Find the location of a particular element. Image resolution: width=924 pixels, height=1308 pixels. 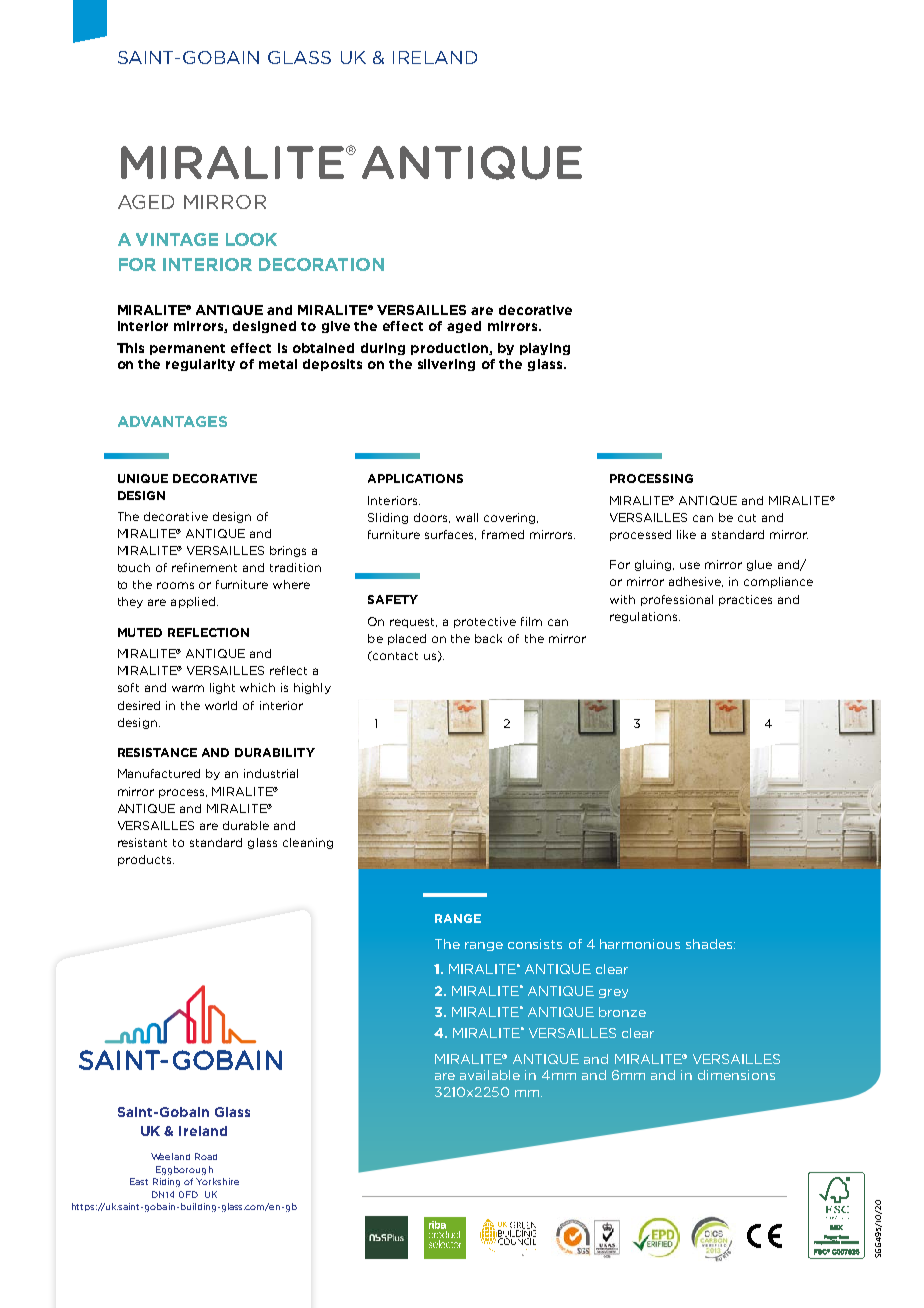

production is located at coordinates (450, 349).
